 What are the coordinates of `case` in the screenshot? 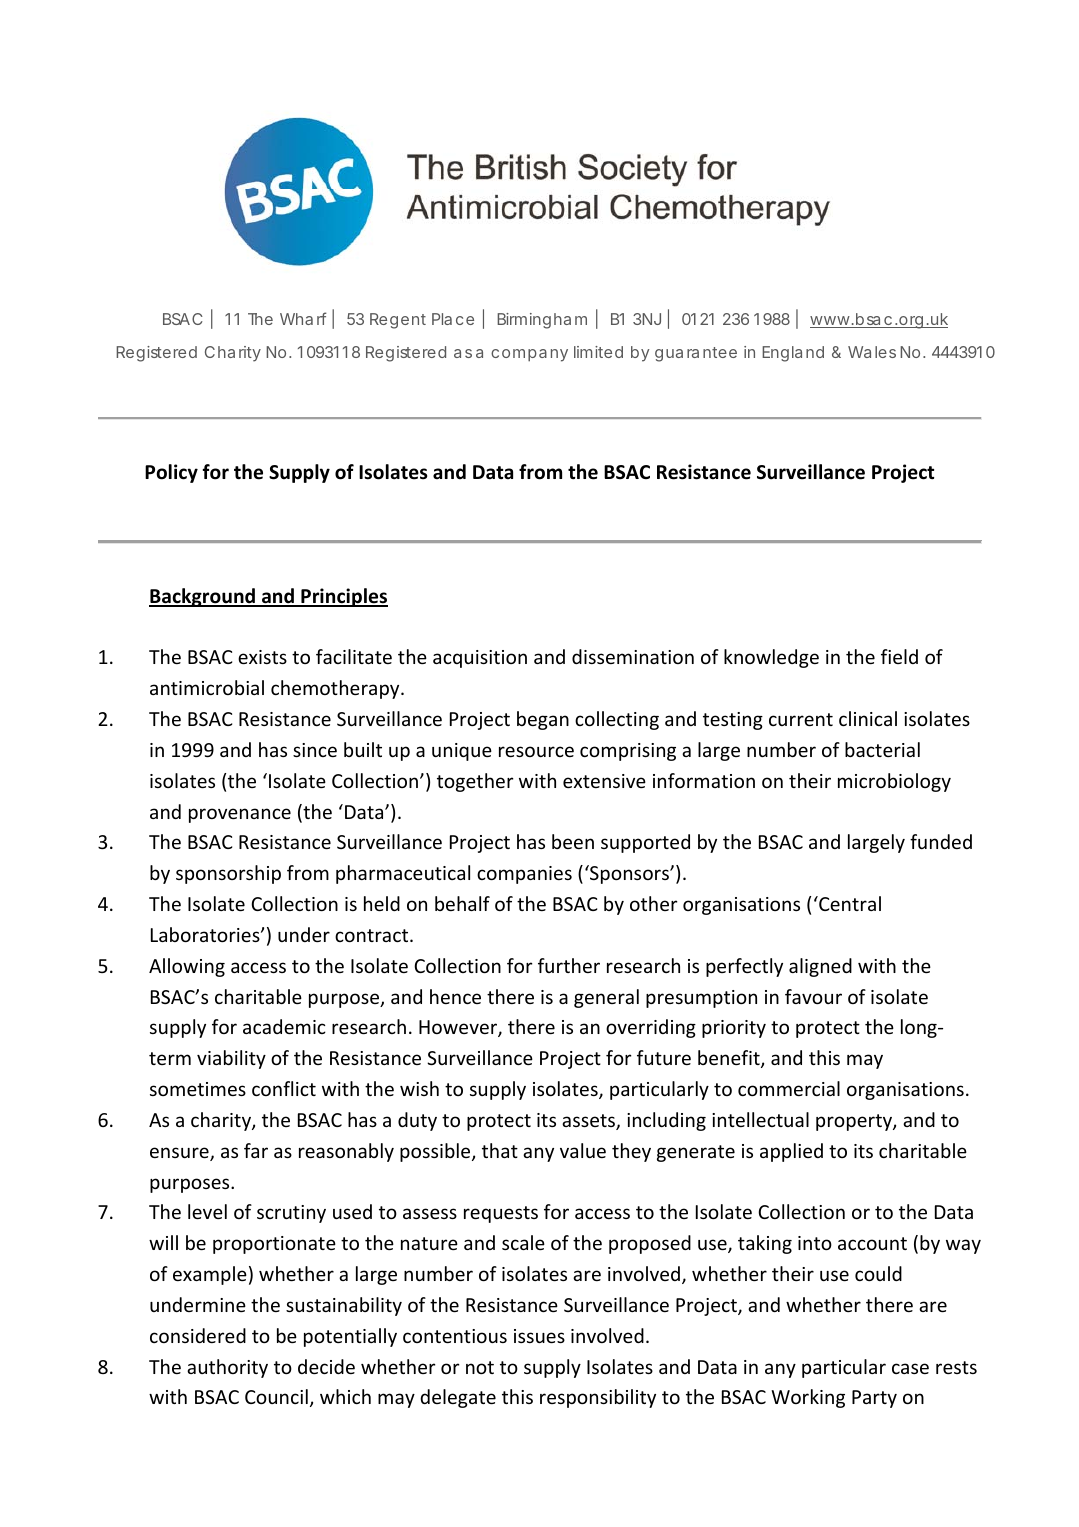 It's located at (910, 1368).
